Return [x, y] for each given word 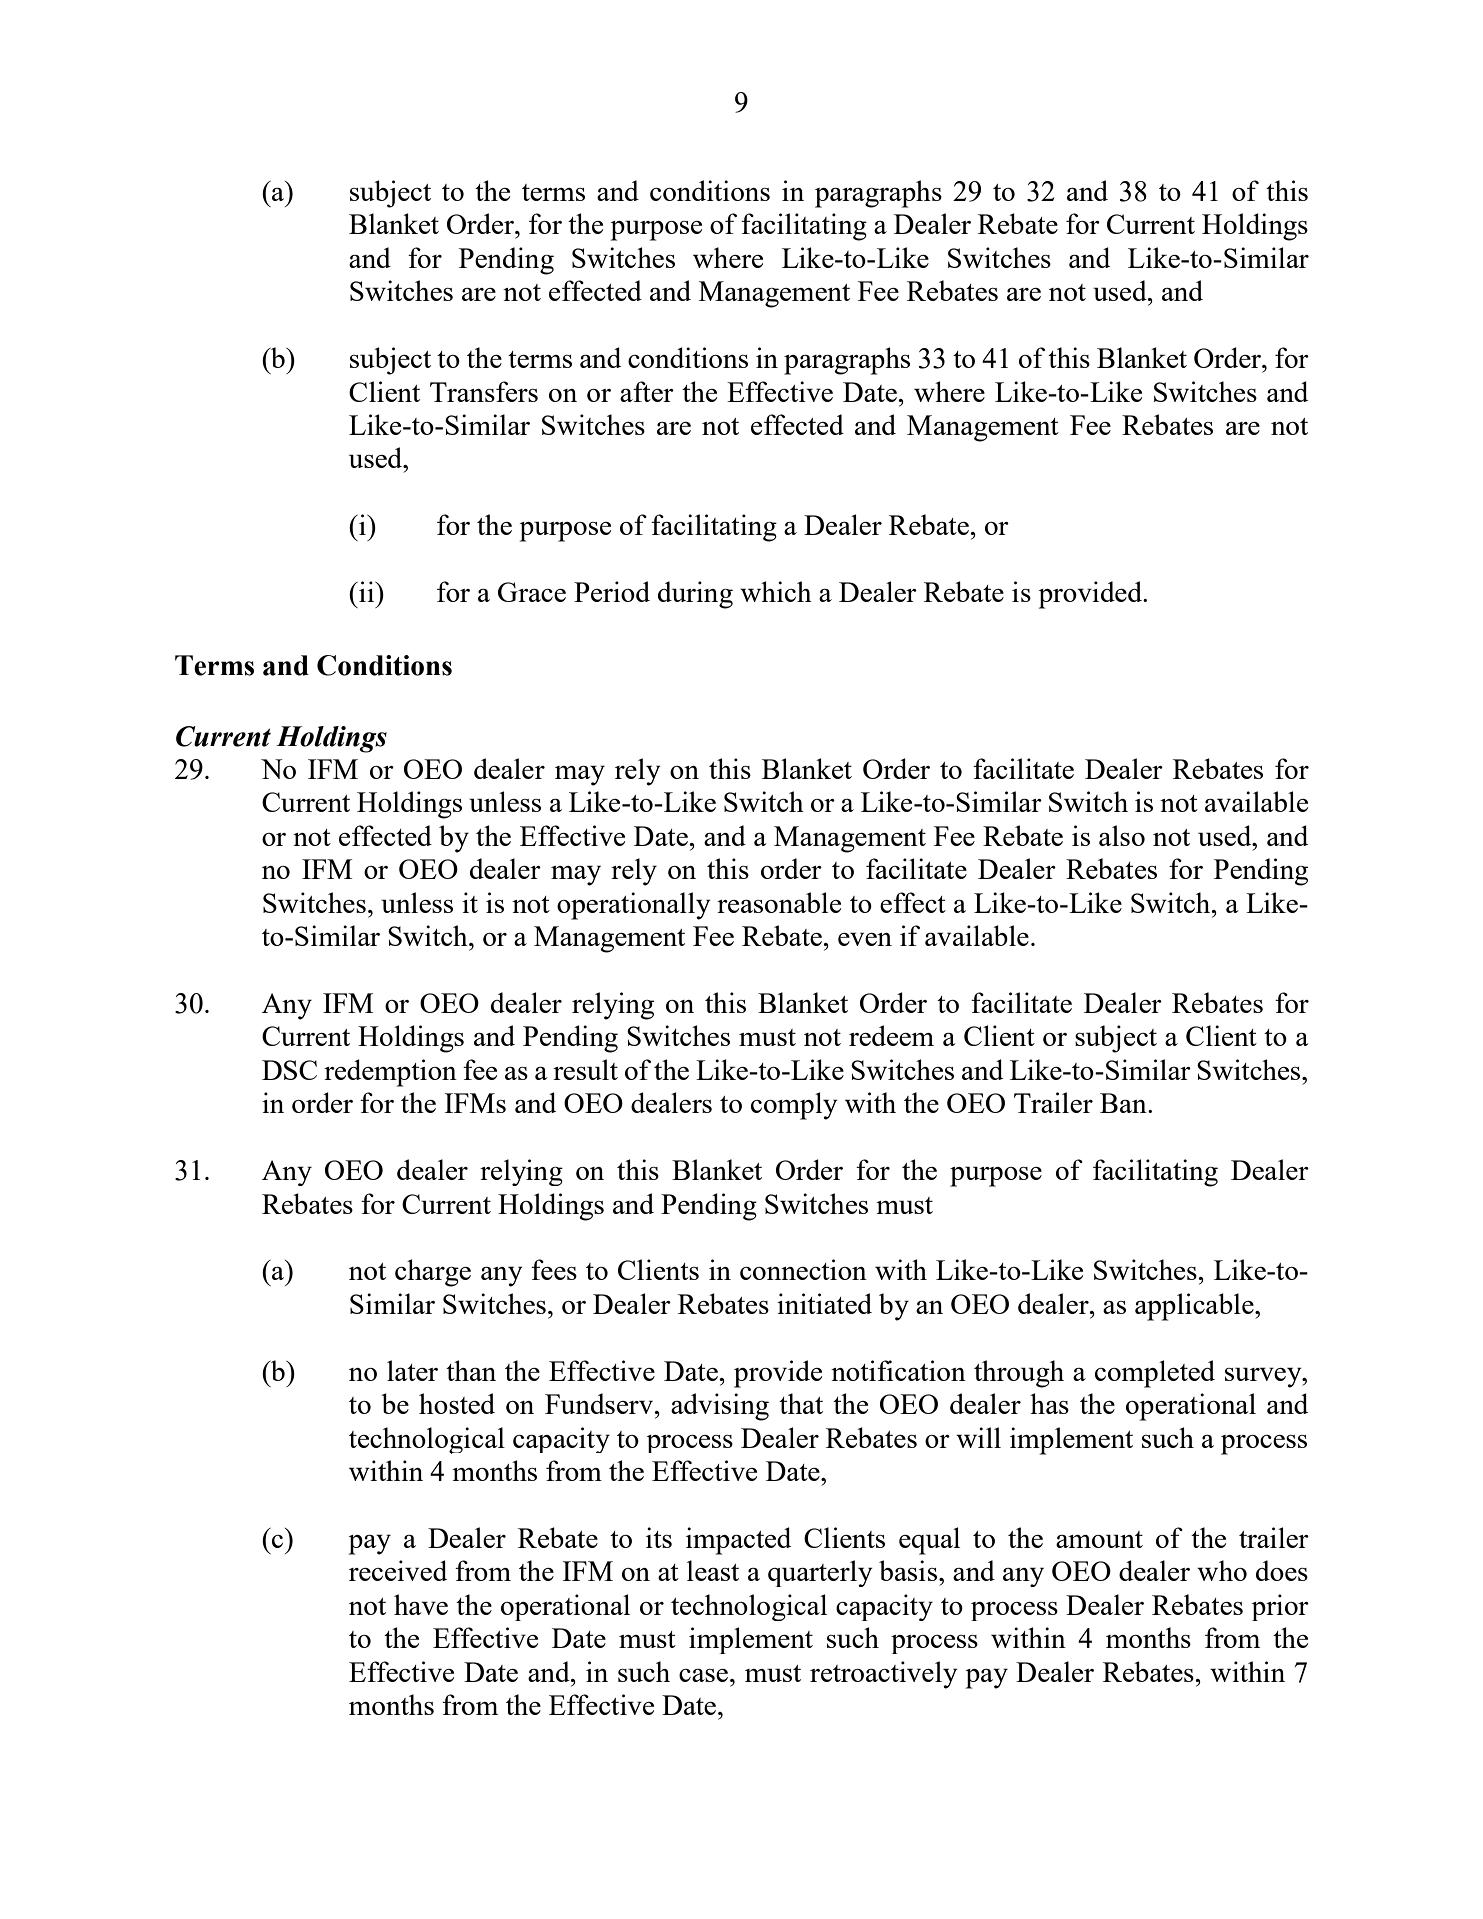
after [647, 391]
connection [803, 1269]
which [776, 591]
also [1122, 835]
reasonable [779, 902]
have [421, 1604]
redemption [390, 1073]
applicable [1195, 1307]
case [703, 1675]
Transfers [484, 391]
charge [433, 1273]
